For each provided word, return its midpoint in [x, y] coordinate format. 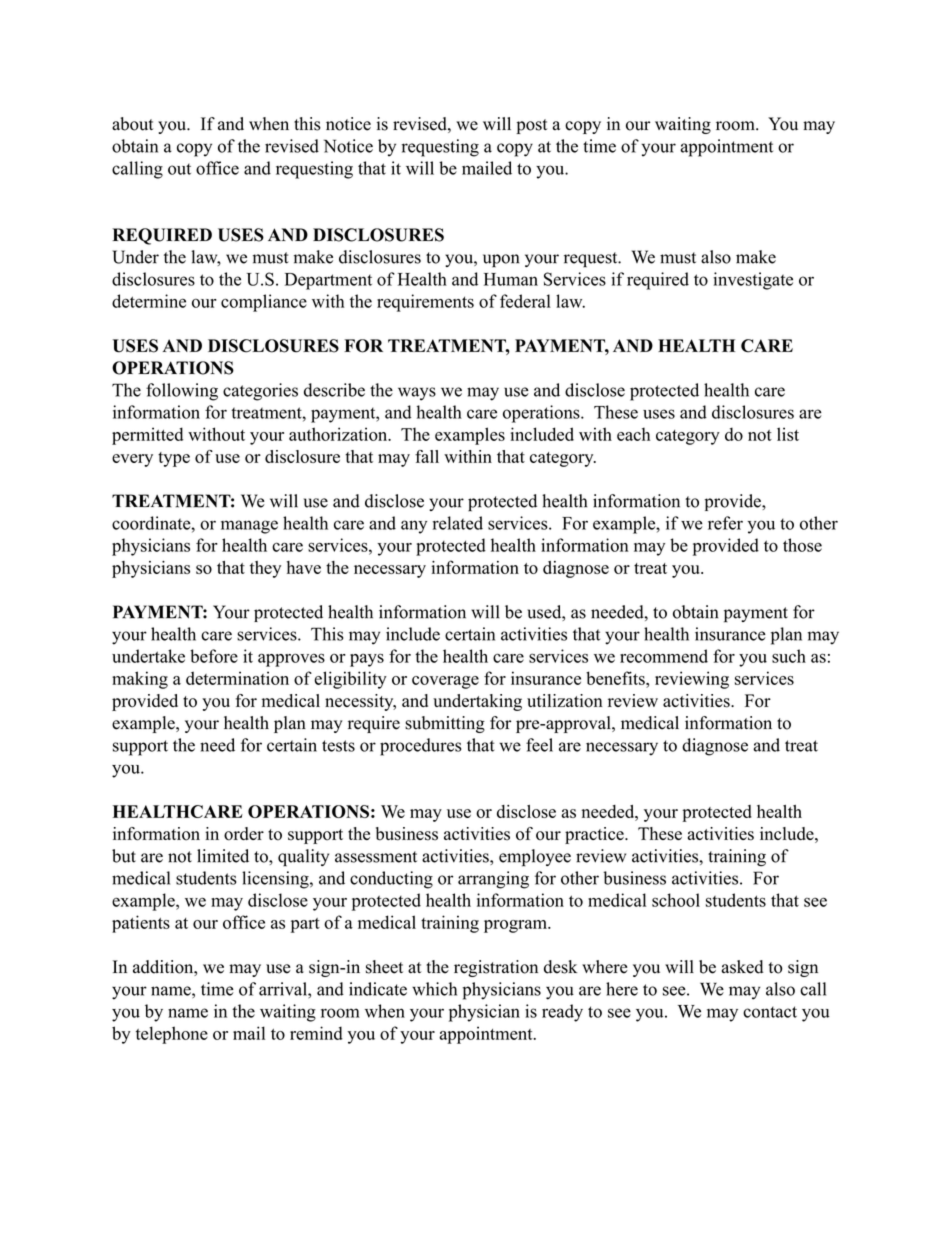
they [265, 569]
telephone [172, 1035]
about [133, 124]
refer [725, 523]
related [458, 523]
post [532, 126]
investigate [753, 281]
